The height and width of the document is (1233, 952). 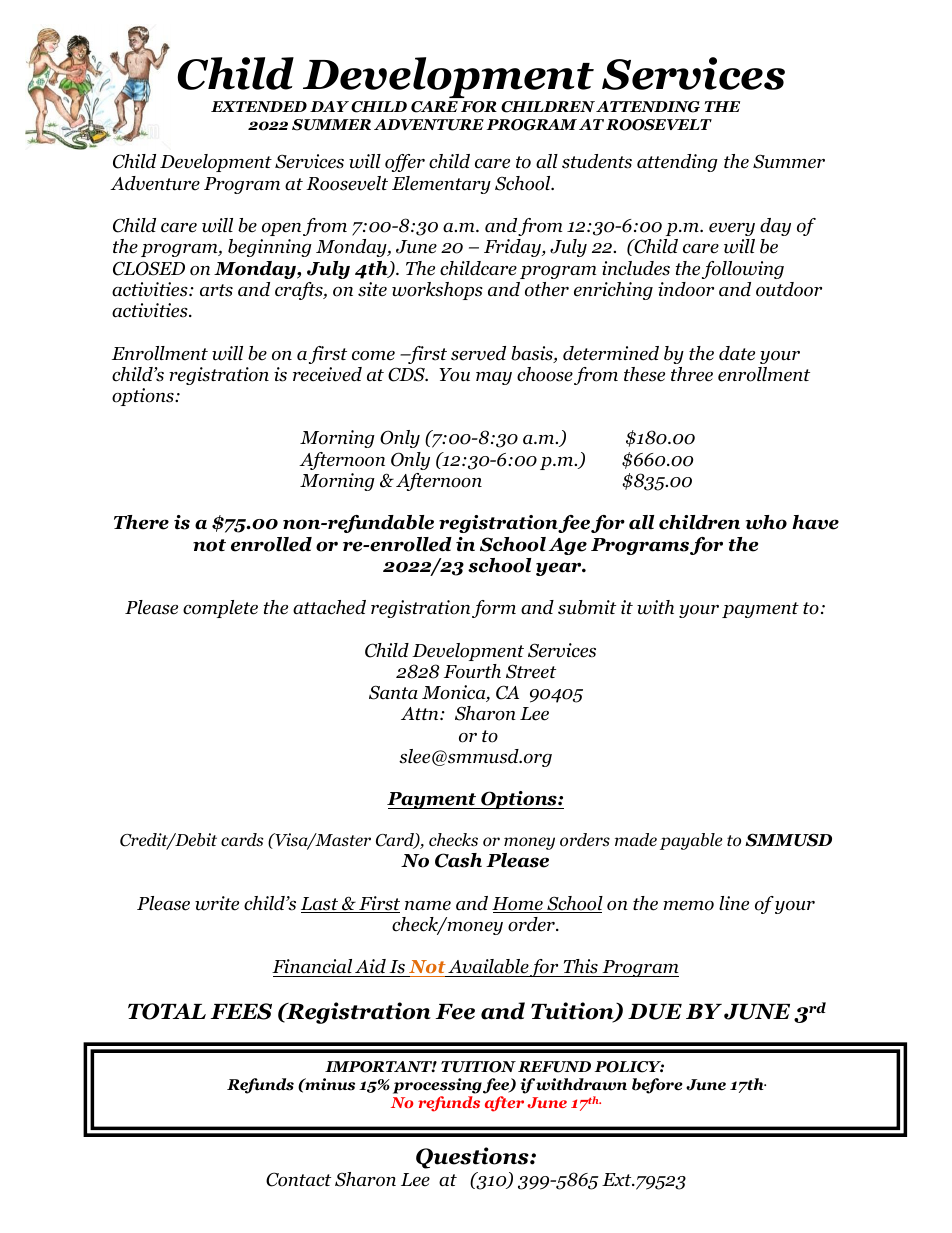 What do you see at coordinates (587, 607) in the document?
I see `submit` at bounding box center [587, 607].
